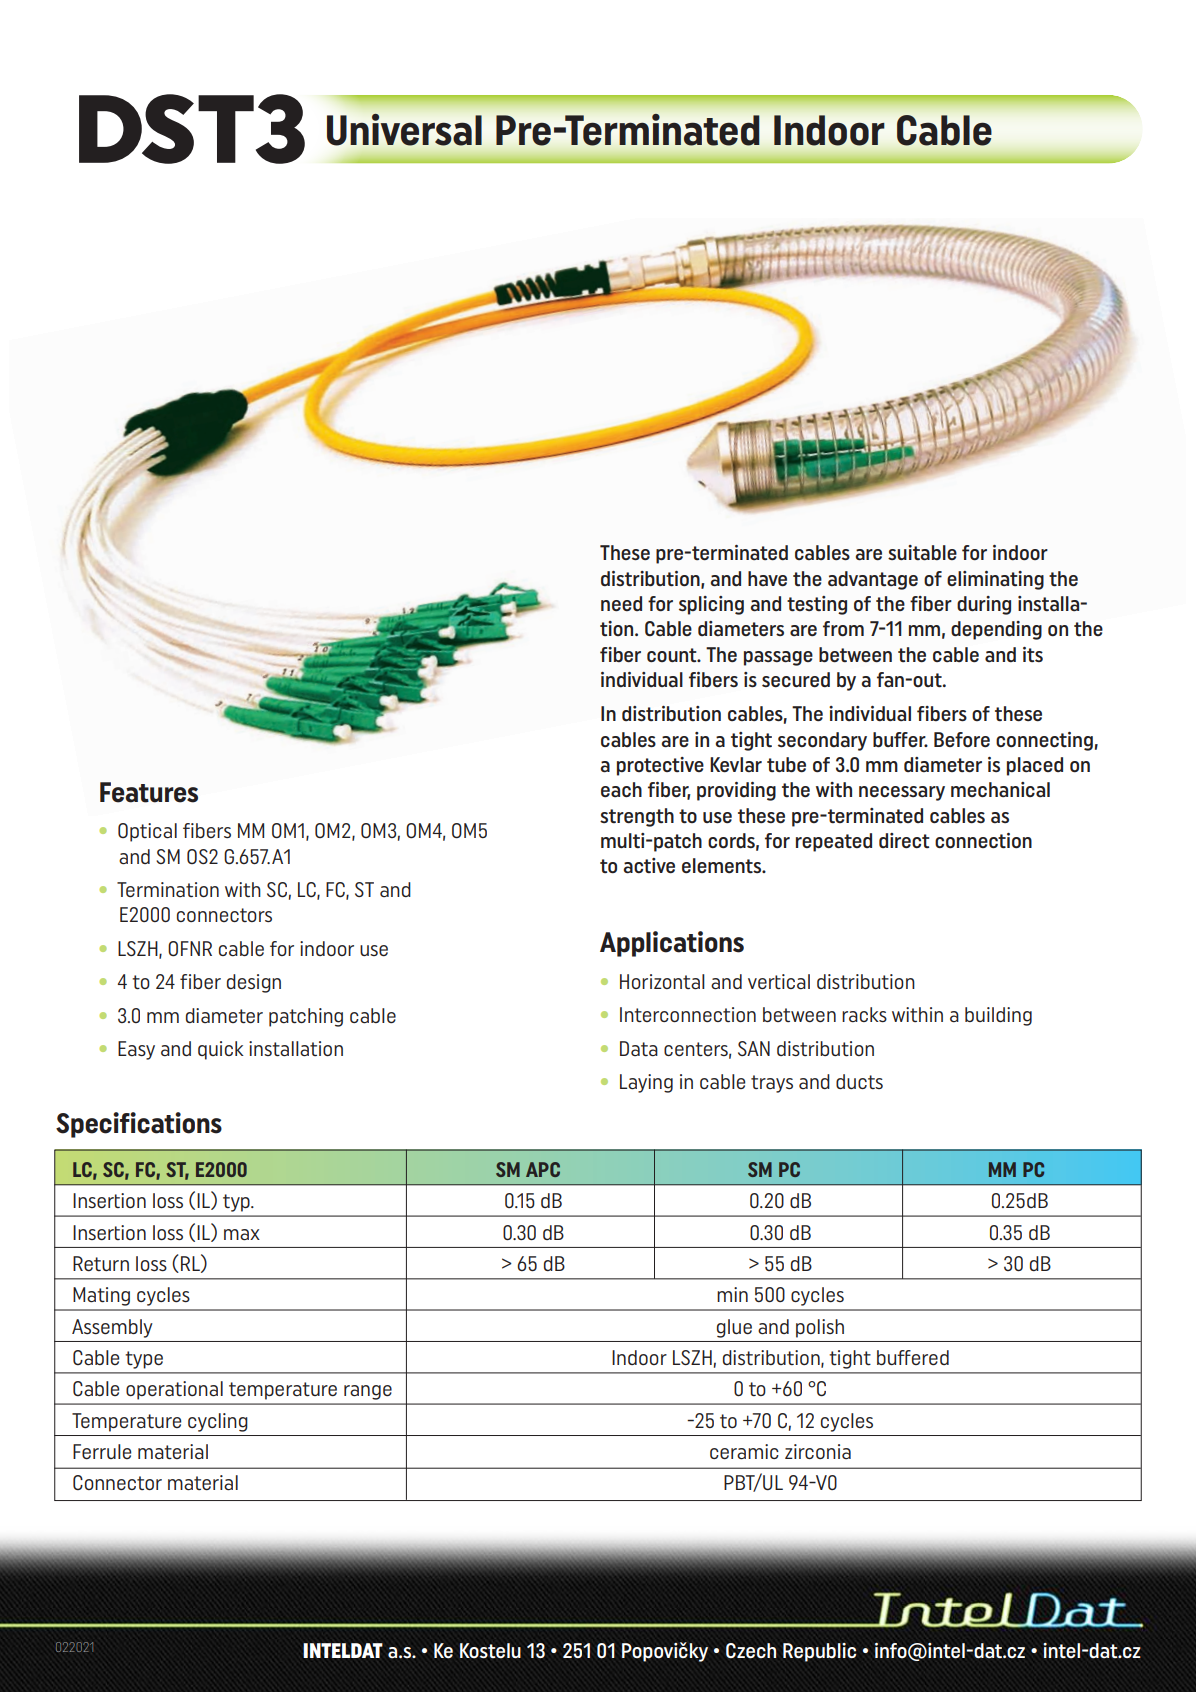  I want to click on Ferrule, so click(102, 1451).
